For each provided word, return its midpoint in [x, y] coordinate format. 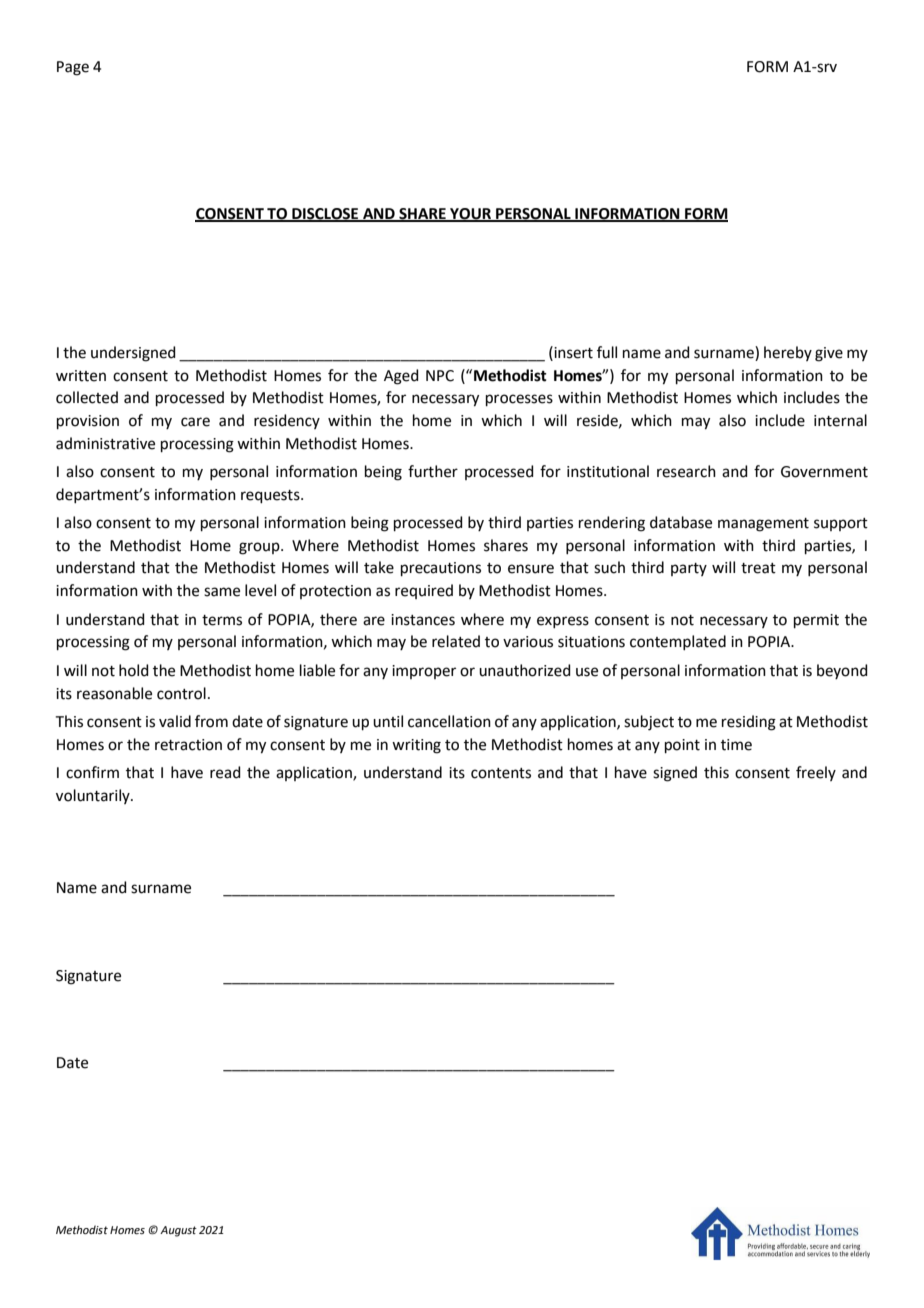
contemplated [678, 642]
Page [73, 68]
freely [816, 773]
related [456, 641]
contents [501, 773]
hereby [788, 353]
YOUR [470, 214]
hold [134, 670]
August [178, 1231]
